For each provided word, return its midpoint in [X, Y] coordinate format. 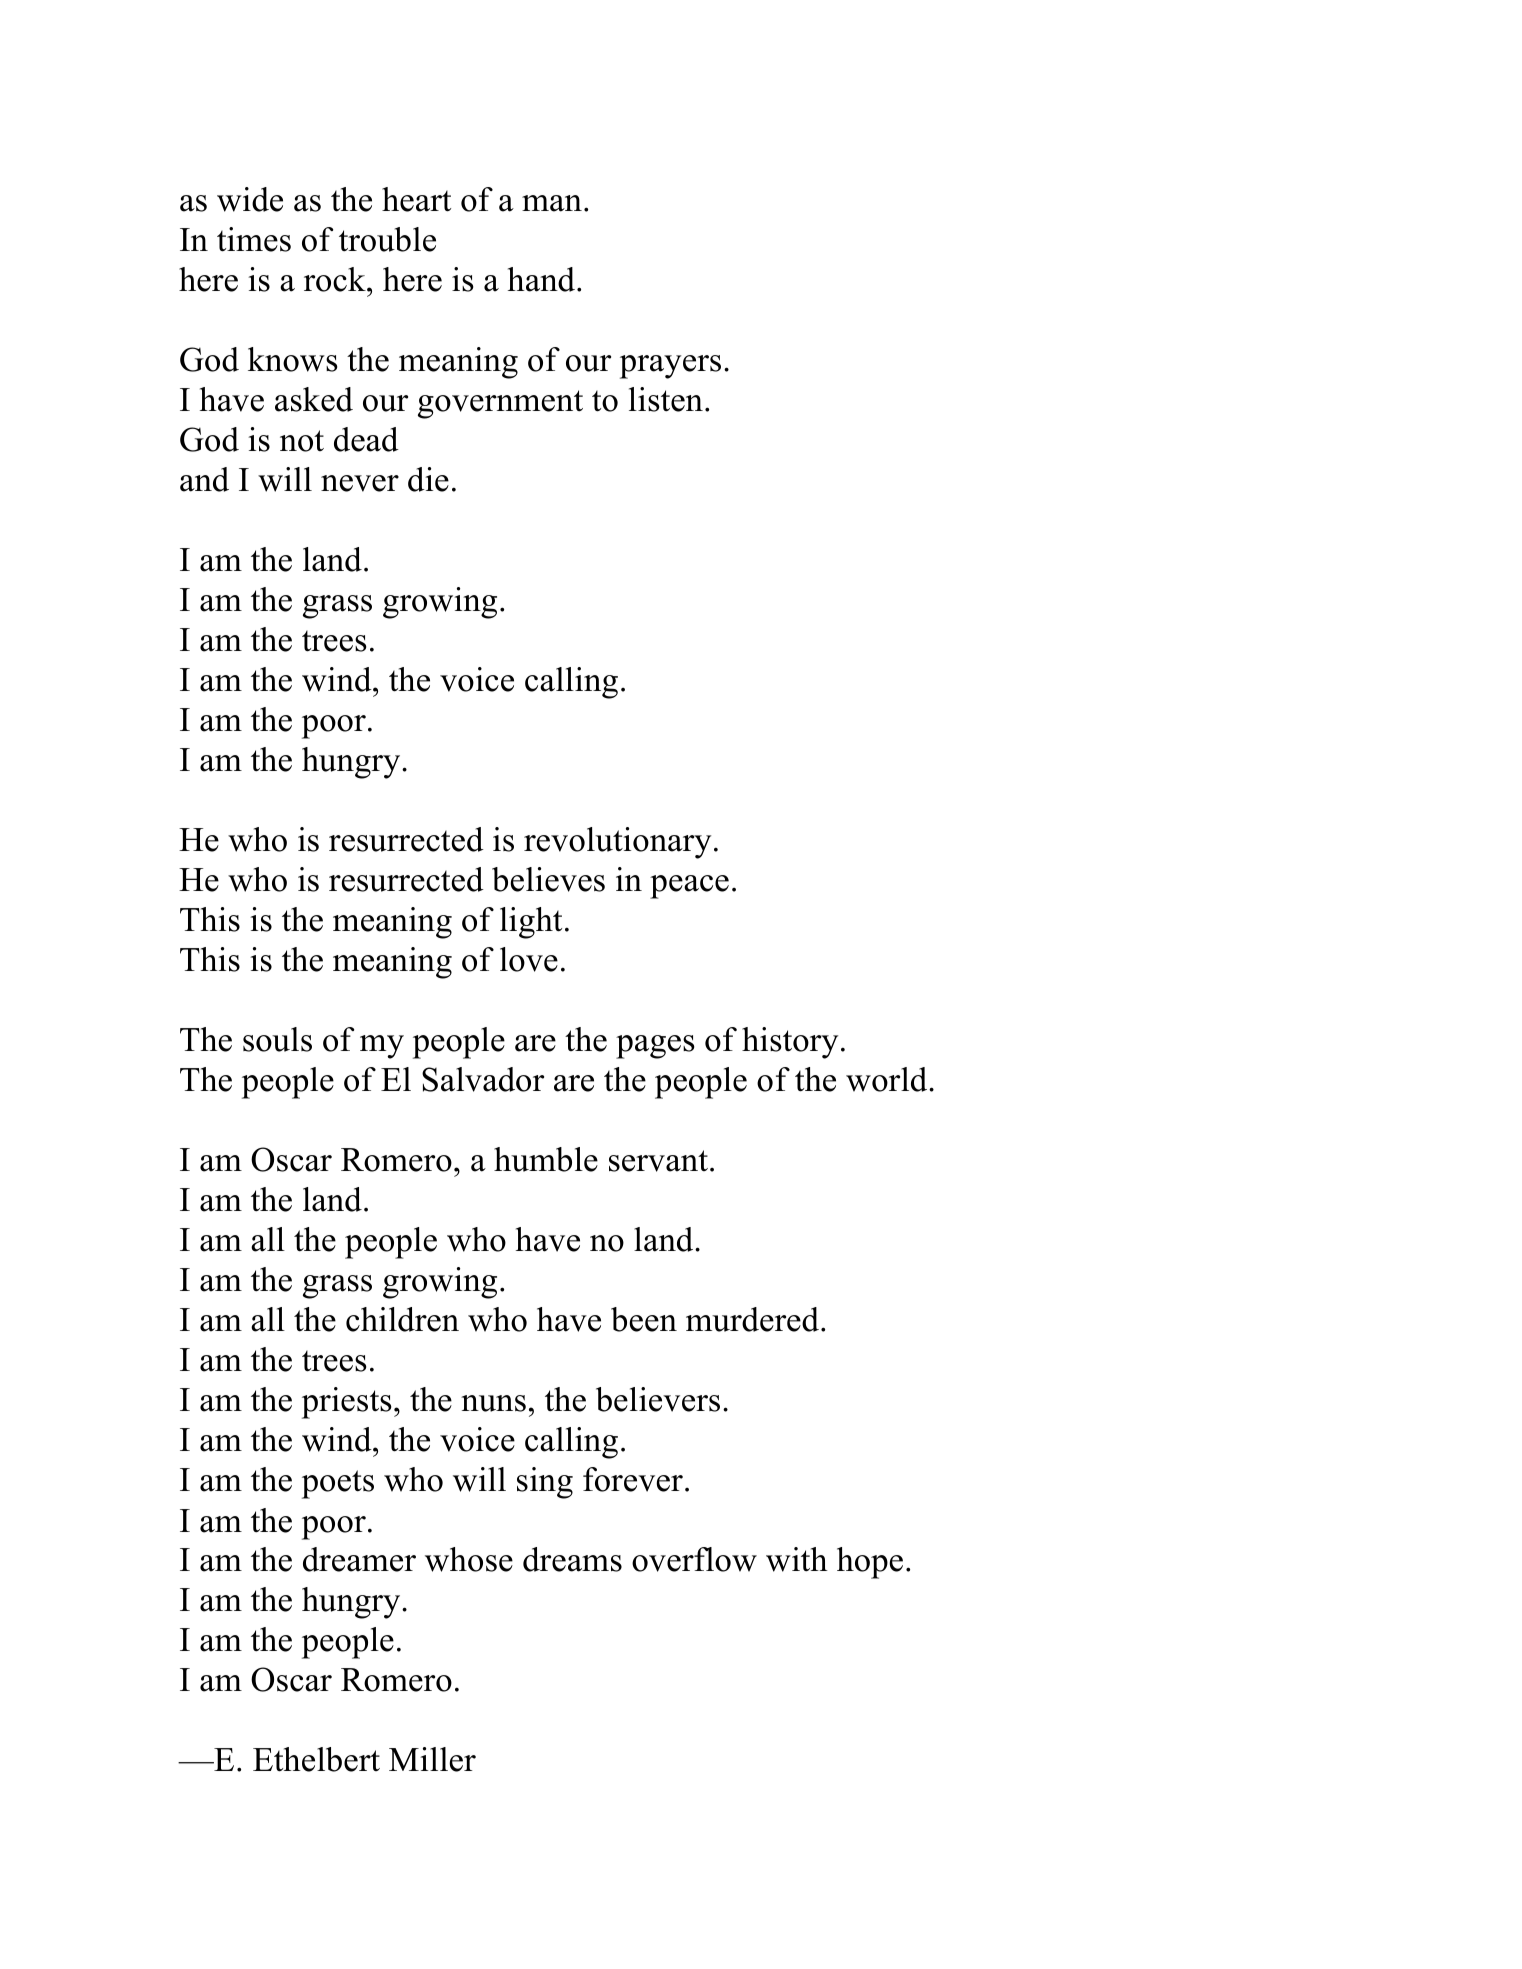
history [790, 1043]
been [644, 1319]
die [428, 479]
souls [277, 1039]
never [360, 483]
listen [666, 399]
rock [336, 279]
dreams [572, 1559]
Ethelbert [316, 1759]
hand [543, 279]
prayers [670, 367]
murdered [752, 1319]
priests [347, 1403]
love [529, 959]
